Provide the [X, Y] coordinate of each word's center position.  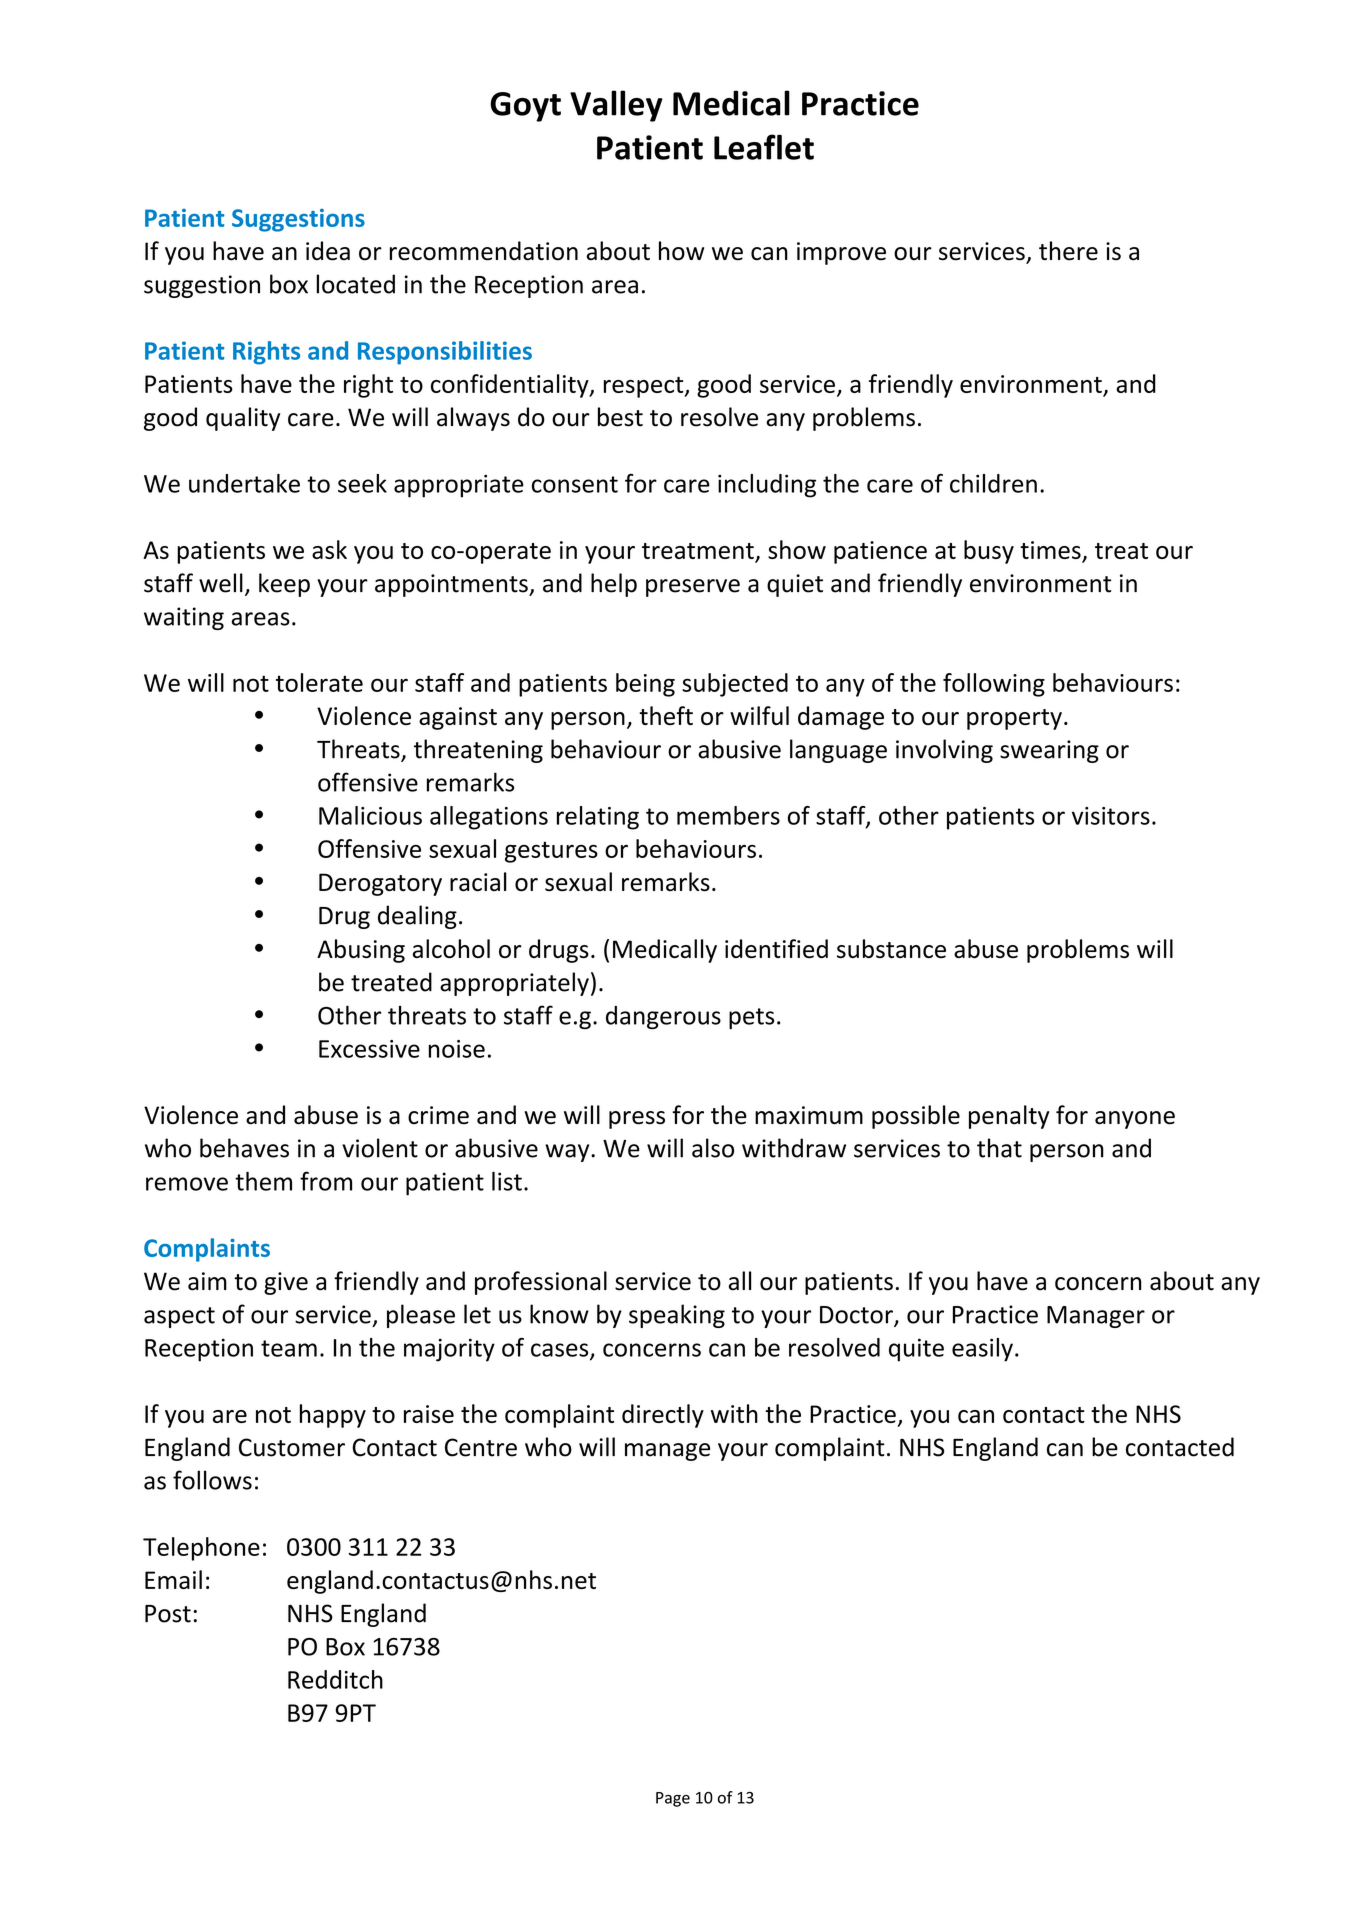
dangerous [663, 1017]
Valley [616, 106]
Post [168, 1614]
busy [989, 552]
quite [916, 1350]
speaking [677, 1316]
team [289, 1348]
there [1068, 251]
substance [891, 948]
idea [328, 251]
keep [284, 585]
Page [673, 1799]
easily [982, 1350]
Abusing [361, 951]
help [614, 585]
